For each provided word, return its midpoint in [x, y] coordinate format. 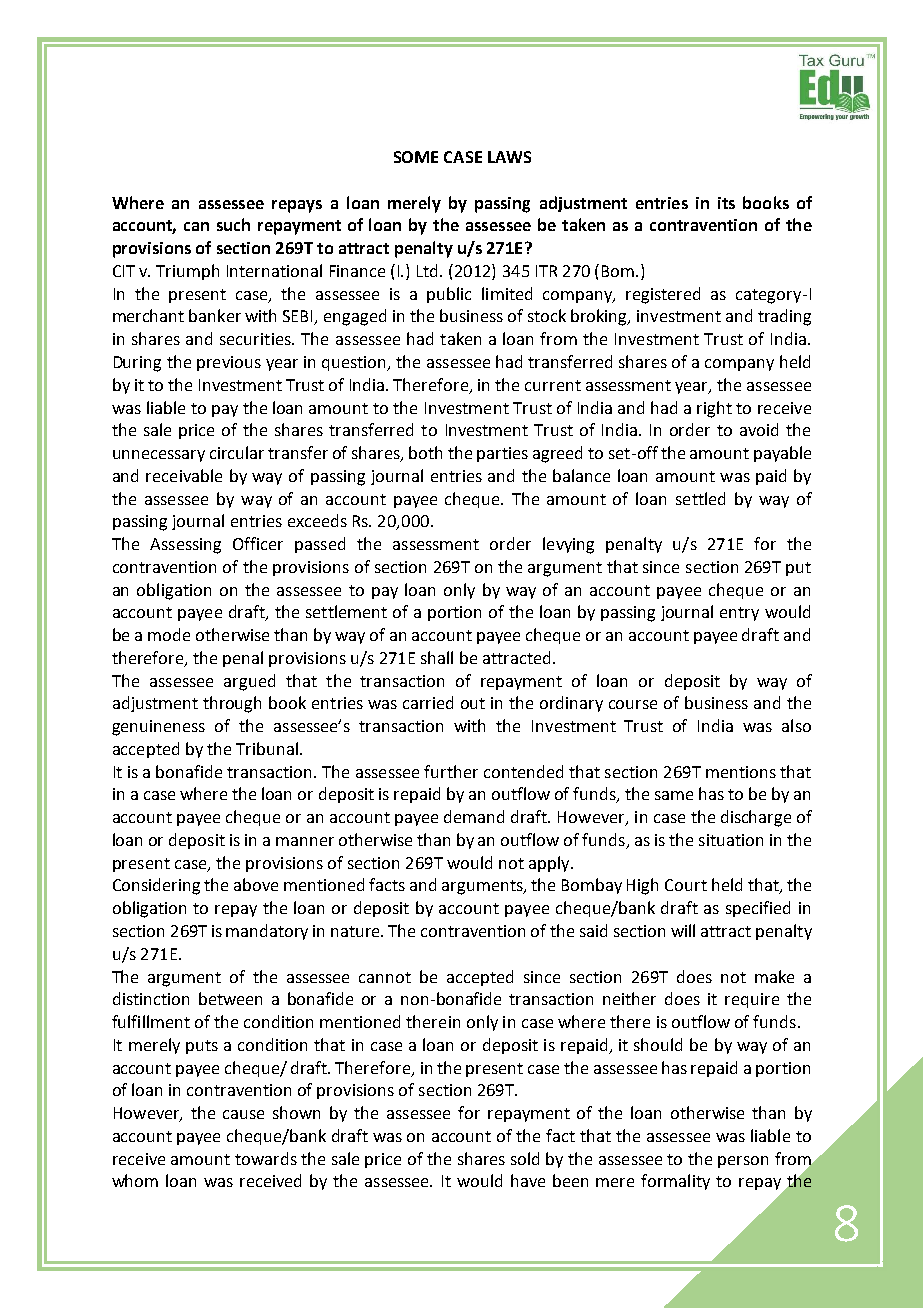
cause [243, 1114]
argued [249, 682]
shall [437, 657]
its [726, 203]
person [743, 1162]
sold [525, 1158]
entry [739, 614]
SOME [416, 157]
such [233, 224]
